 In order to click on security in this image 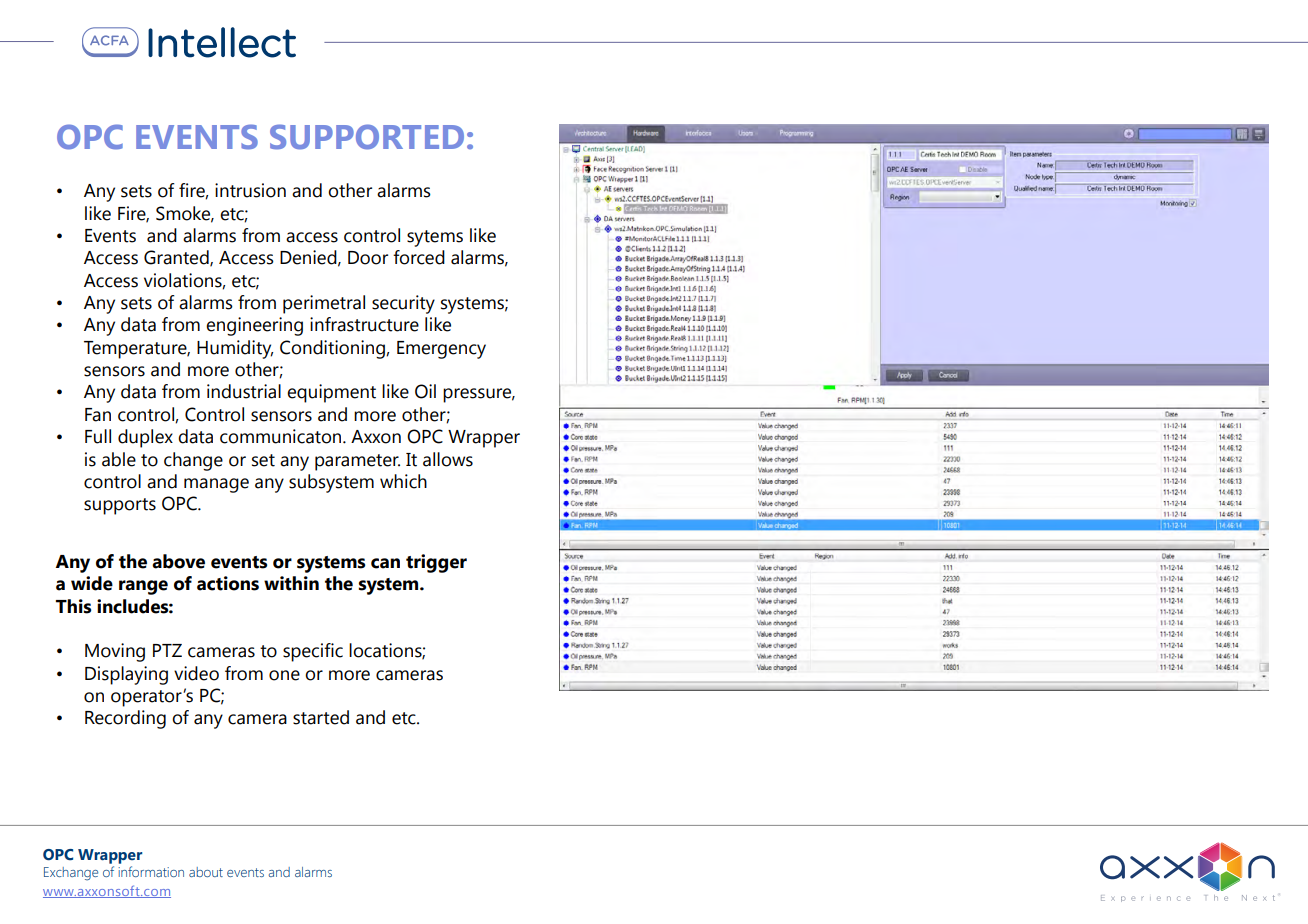, I will do `click(403, 304)`.
